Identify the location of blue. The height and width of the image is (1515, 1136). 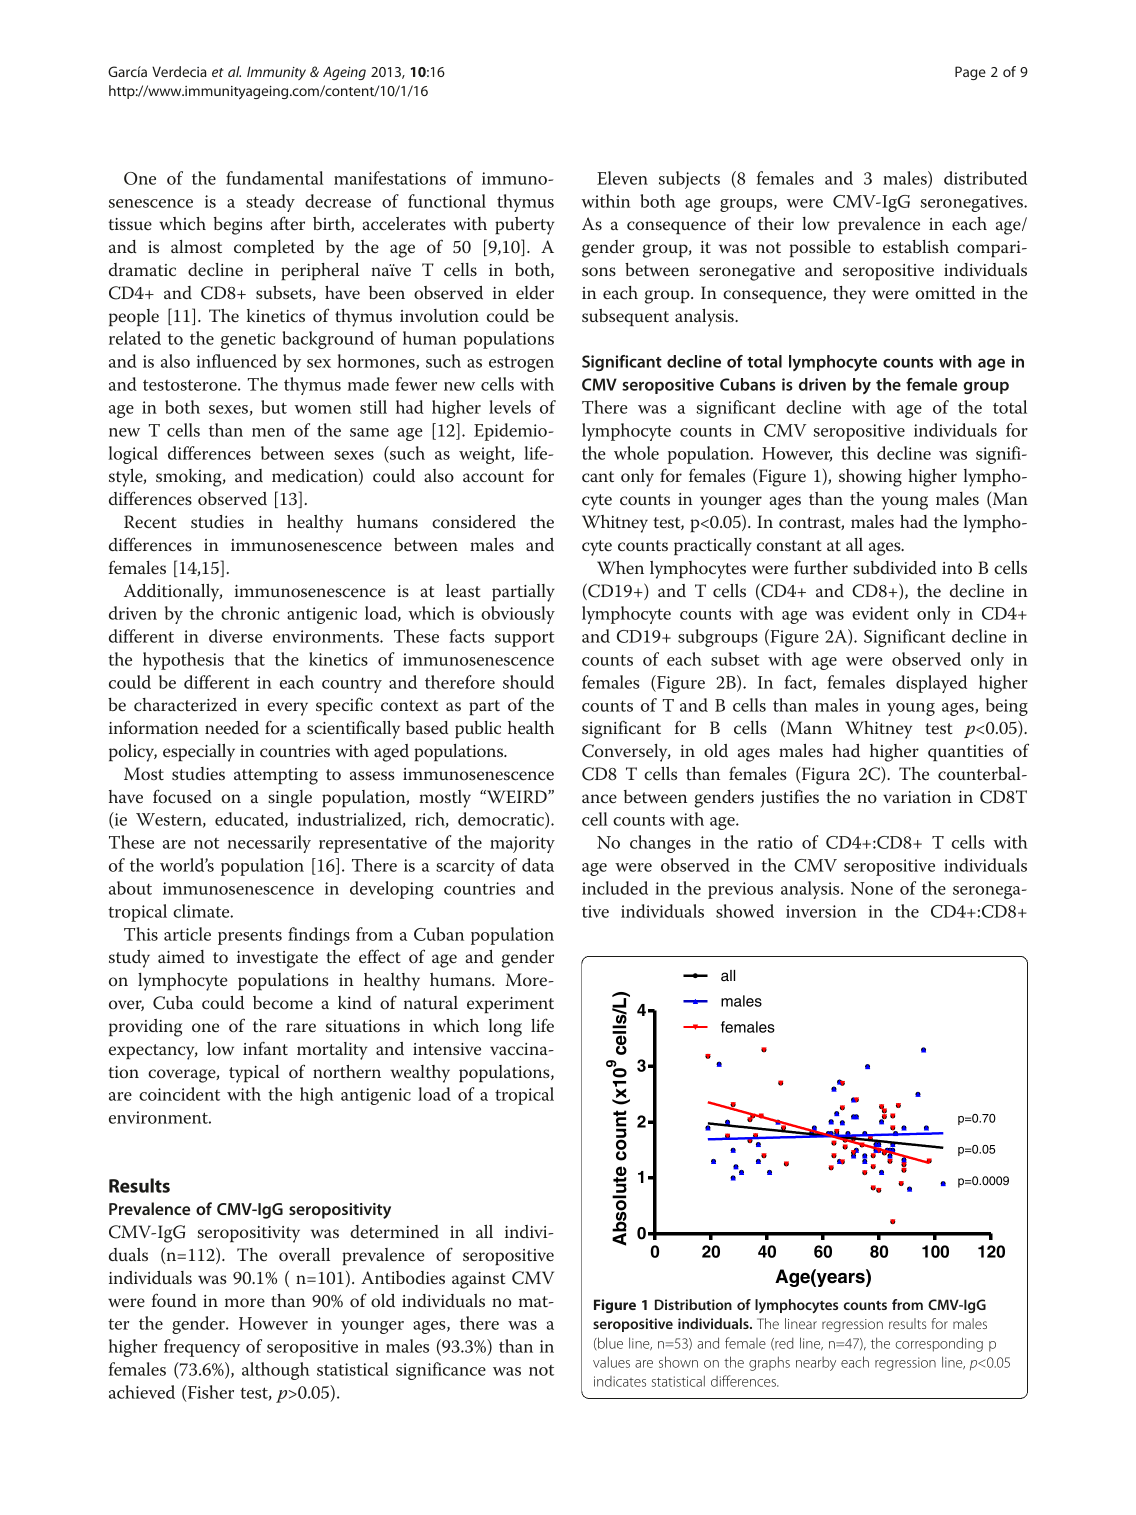
(609, 1344).
